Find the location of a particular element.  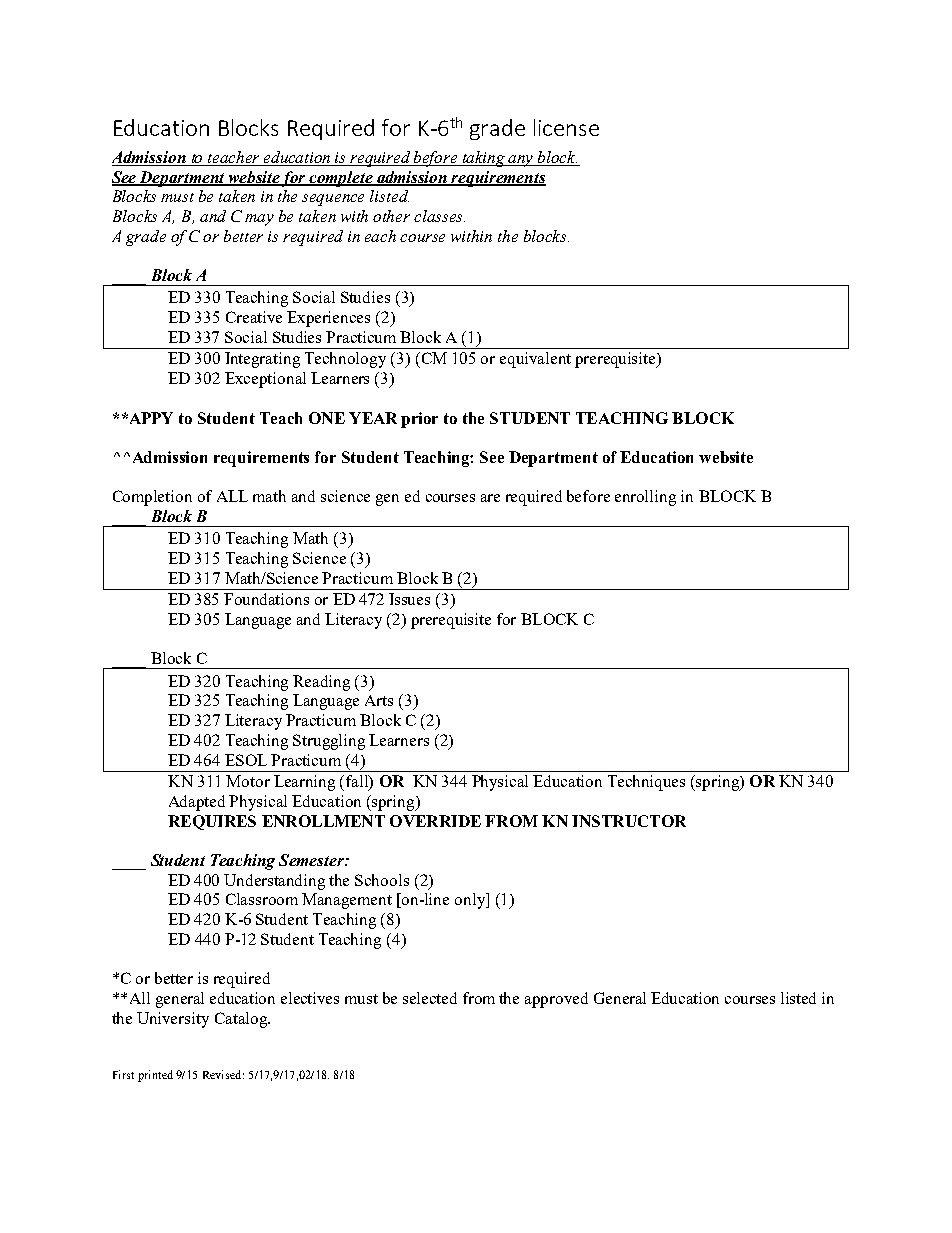

approved is located at coordinates (556, 1000).
